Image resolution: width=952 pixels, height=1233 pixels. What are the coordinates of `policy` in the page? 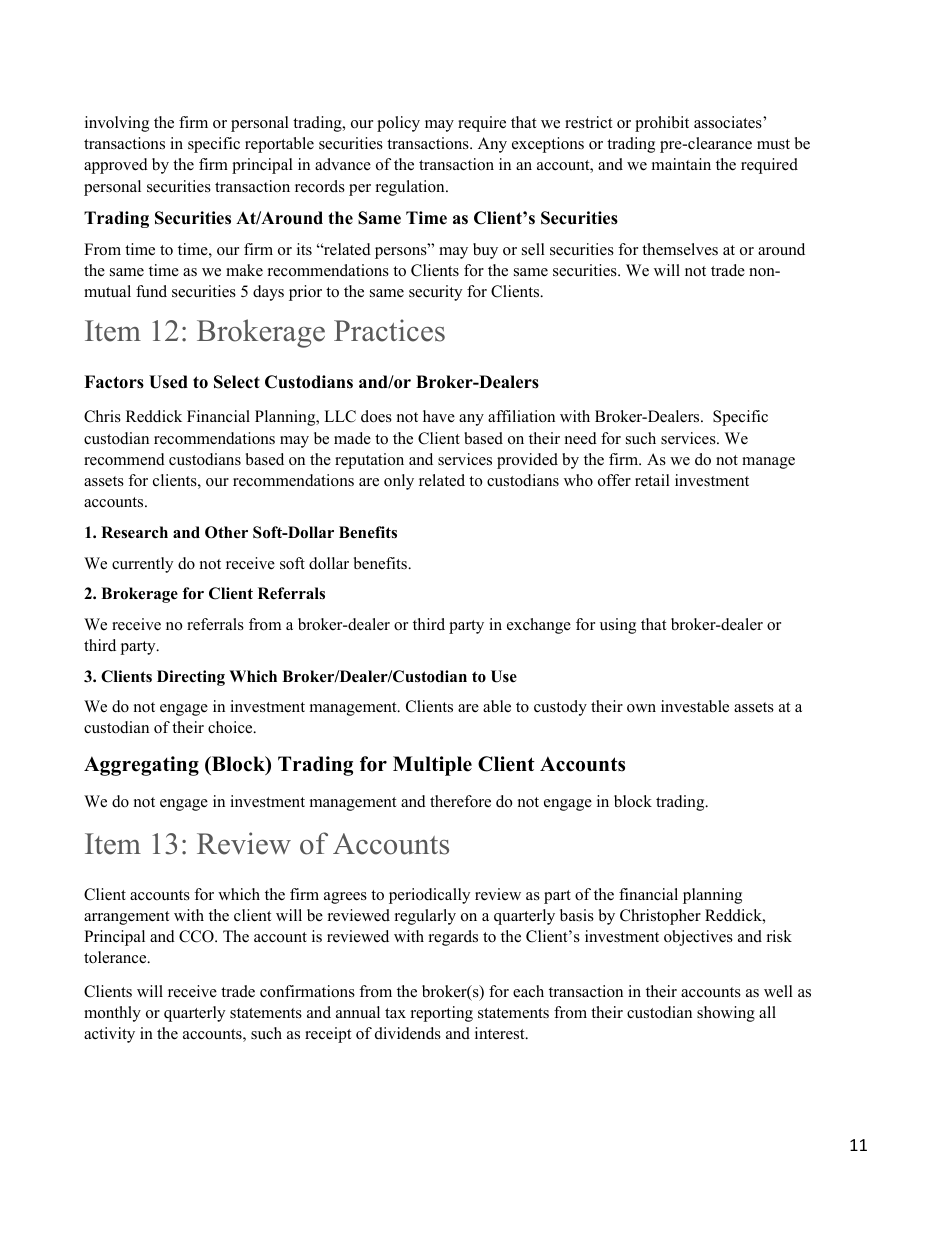 It's located at (398, 124).
